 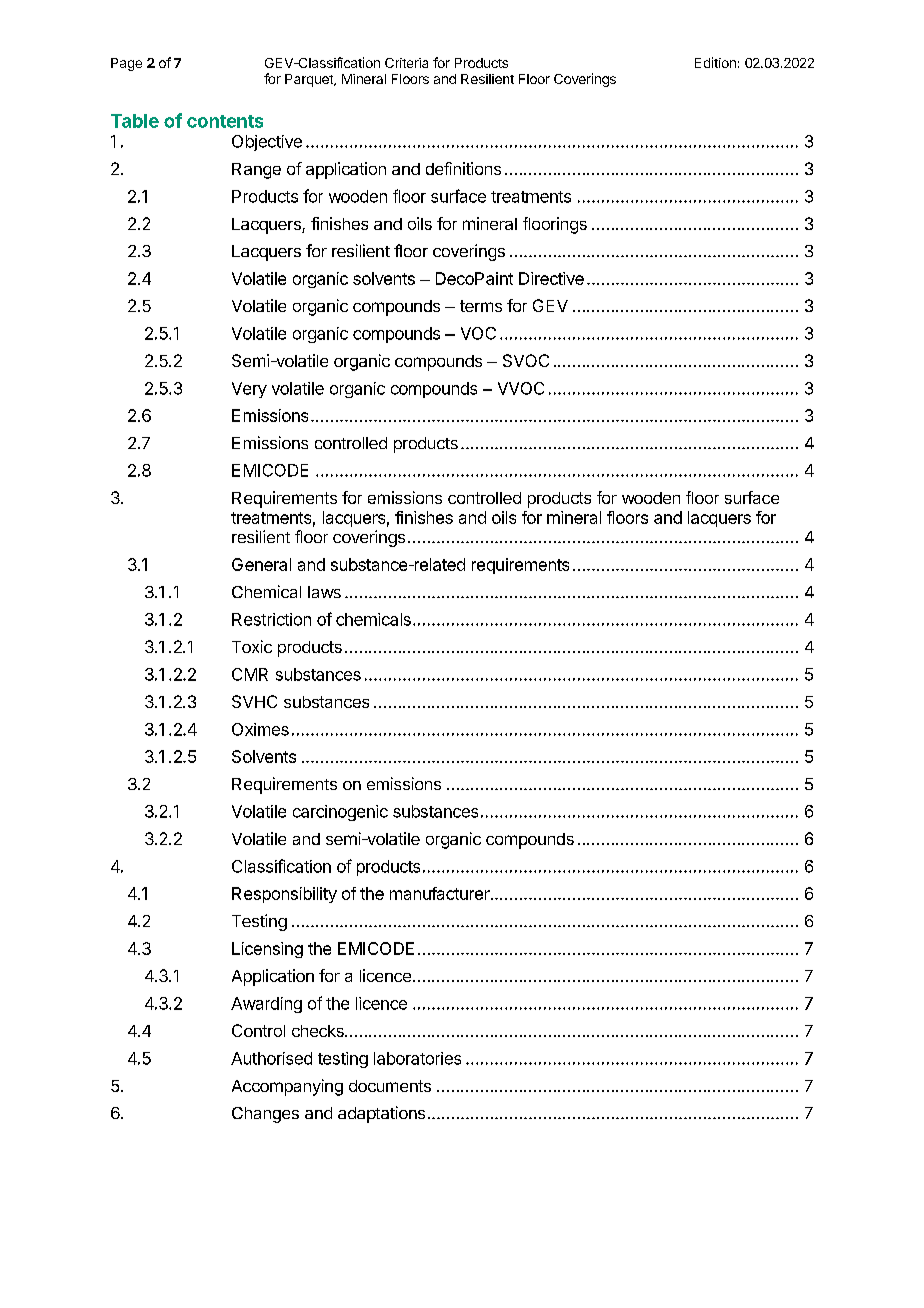 What do you see at coordinates (715, 62) in the image?
I see `Edition` at bounding box center [715, 62].
